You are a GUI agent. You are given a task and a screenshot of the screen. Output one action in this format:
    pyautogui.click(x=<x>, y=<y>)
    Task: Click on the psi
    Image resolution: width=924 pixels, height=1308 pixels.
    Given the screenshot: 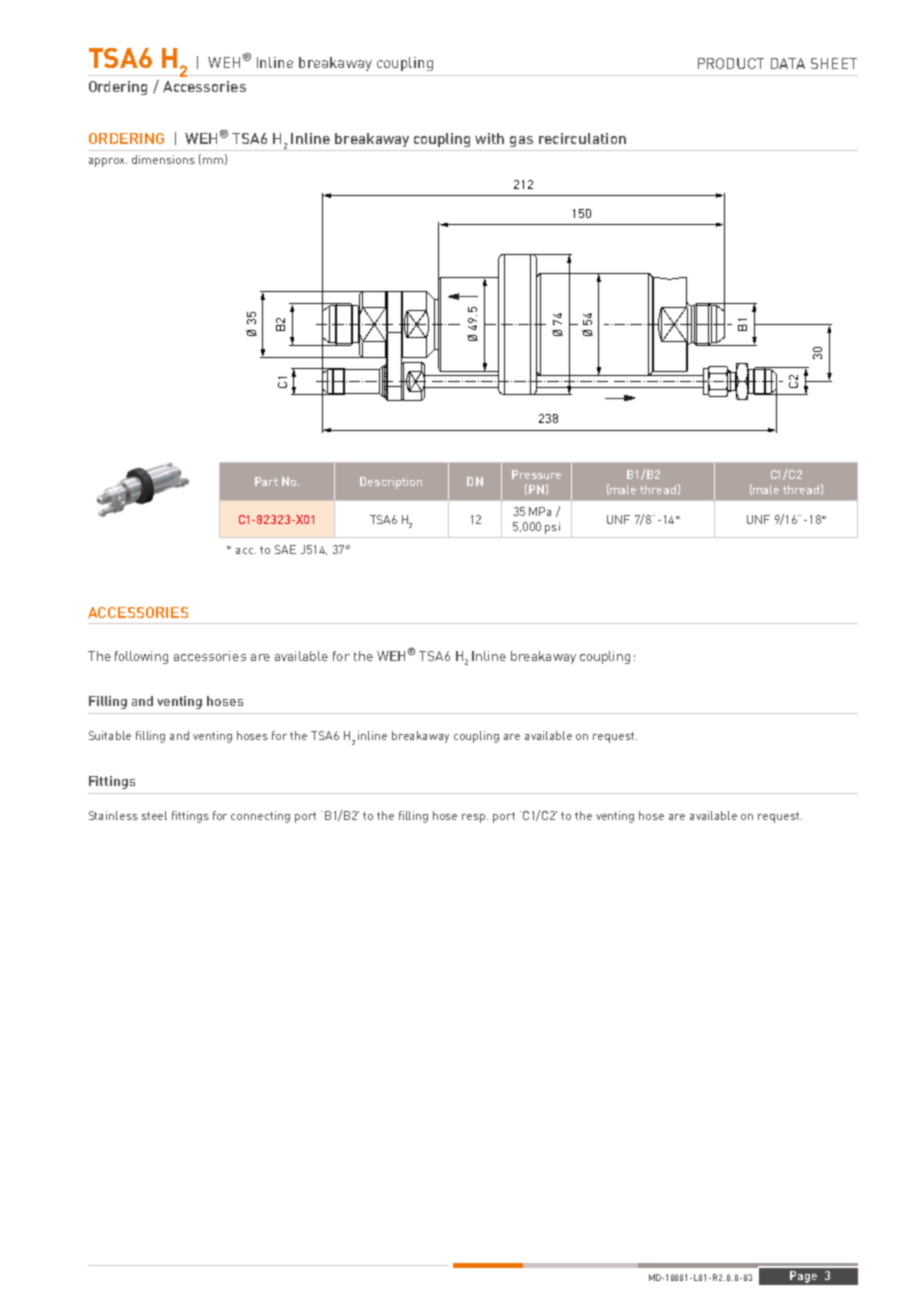 What is the action you would take?
    pyautogui.click(x=552, y=528)
